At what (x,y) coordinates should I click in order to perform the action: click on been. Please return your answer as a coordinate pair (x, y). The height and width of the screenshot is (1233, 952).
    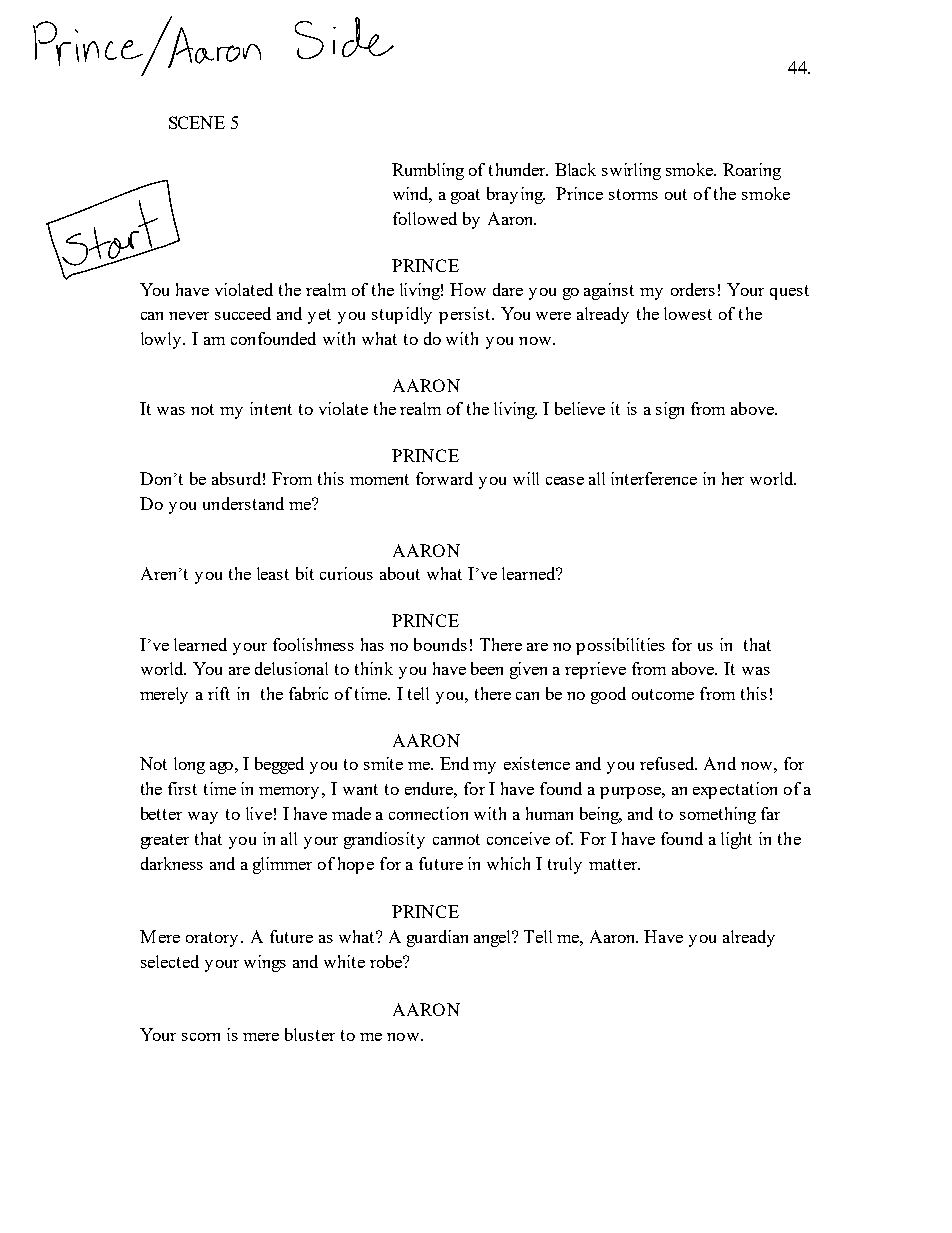
    Looking at the image, I should click on (487, 668).
